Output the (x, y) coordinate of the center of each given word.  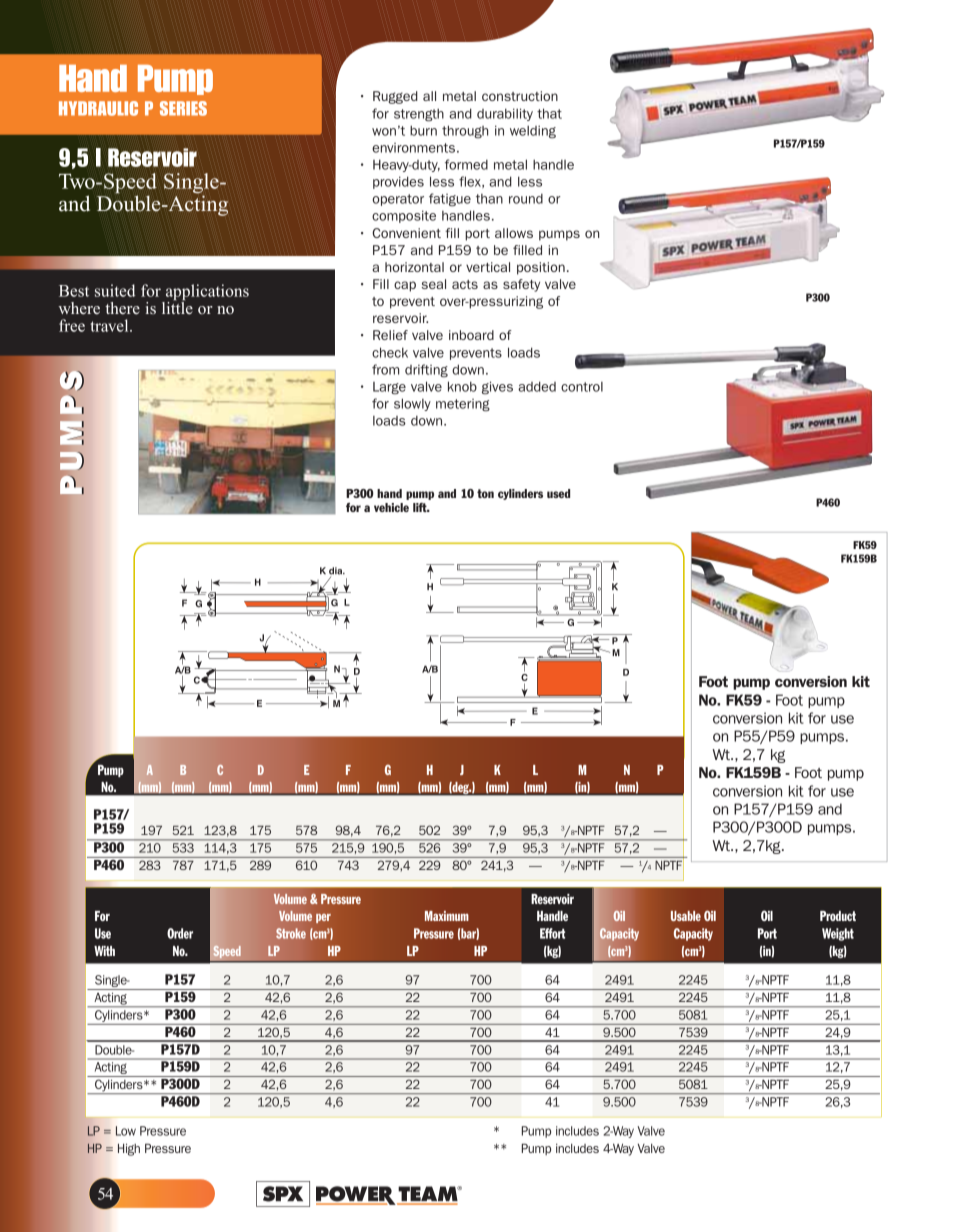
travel (110, 325)
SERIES (183, 108)
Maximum (447, 916)
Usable (686, 916)
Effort (552, 933)
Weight (838, 934)
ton (485, 493)
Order (180, 933)
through (465, 132)
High (129, 1149)
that (549, 113)
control (582, 387)
